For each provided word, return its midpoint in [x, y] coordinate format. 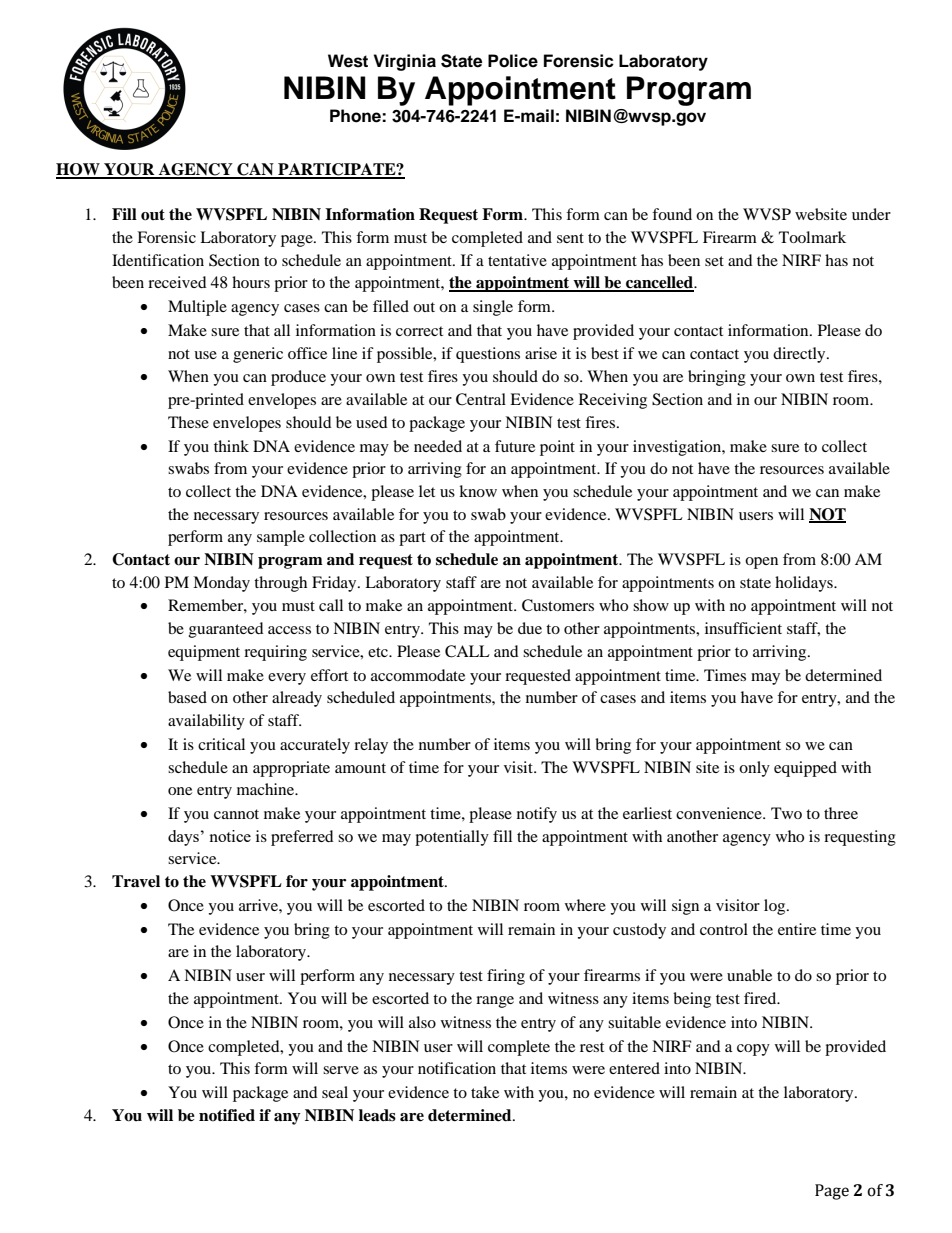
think [231, 446]
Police [513, 61]
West [348, 61]
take [485, 1092]
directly [800, 355]
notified [227, 1115]
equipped [805, 769]
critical [221, 744]
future [515, 446]
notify [537, 815]
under [871, 214]
